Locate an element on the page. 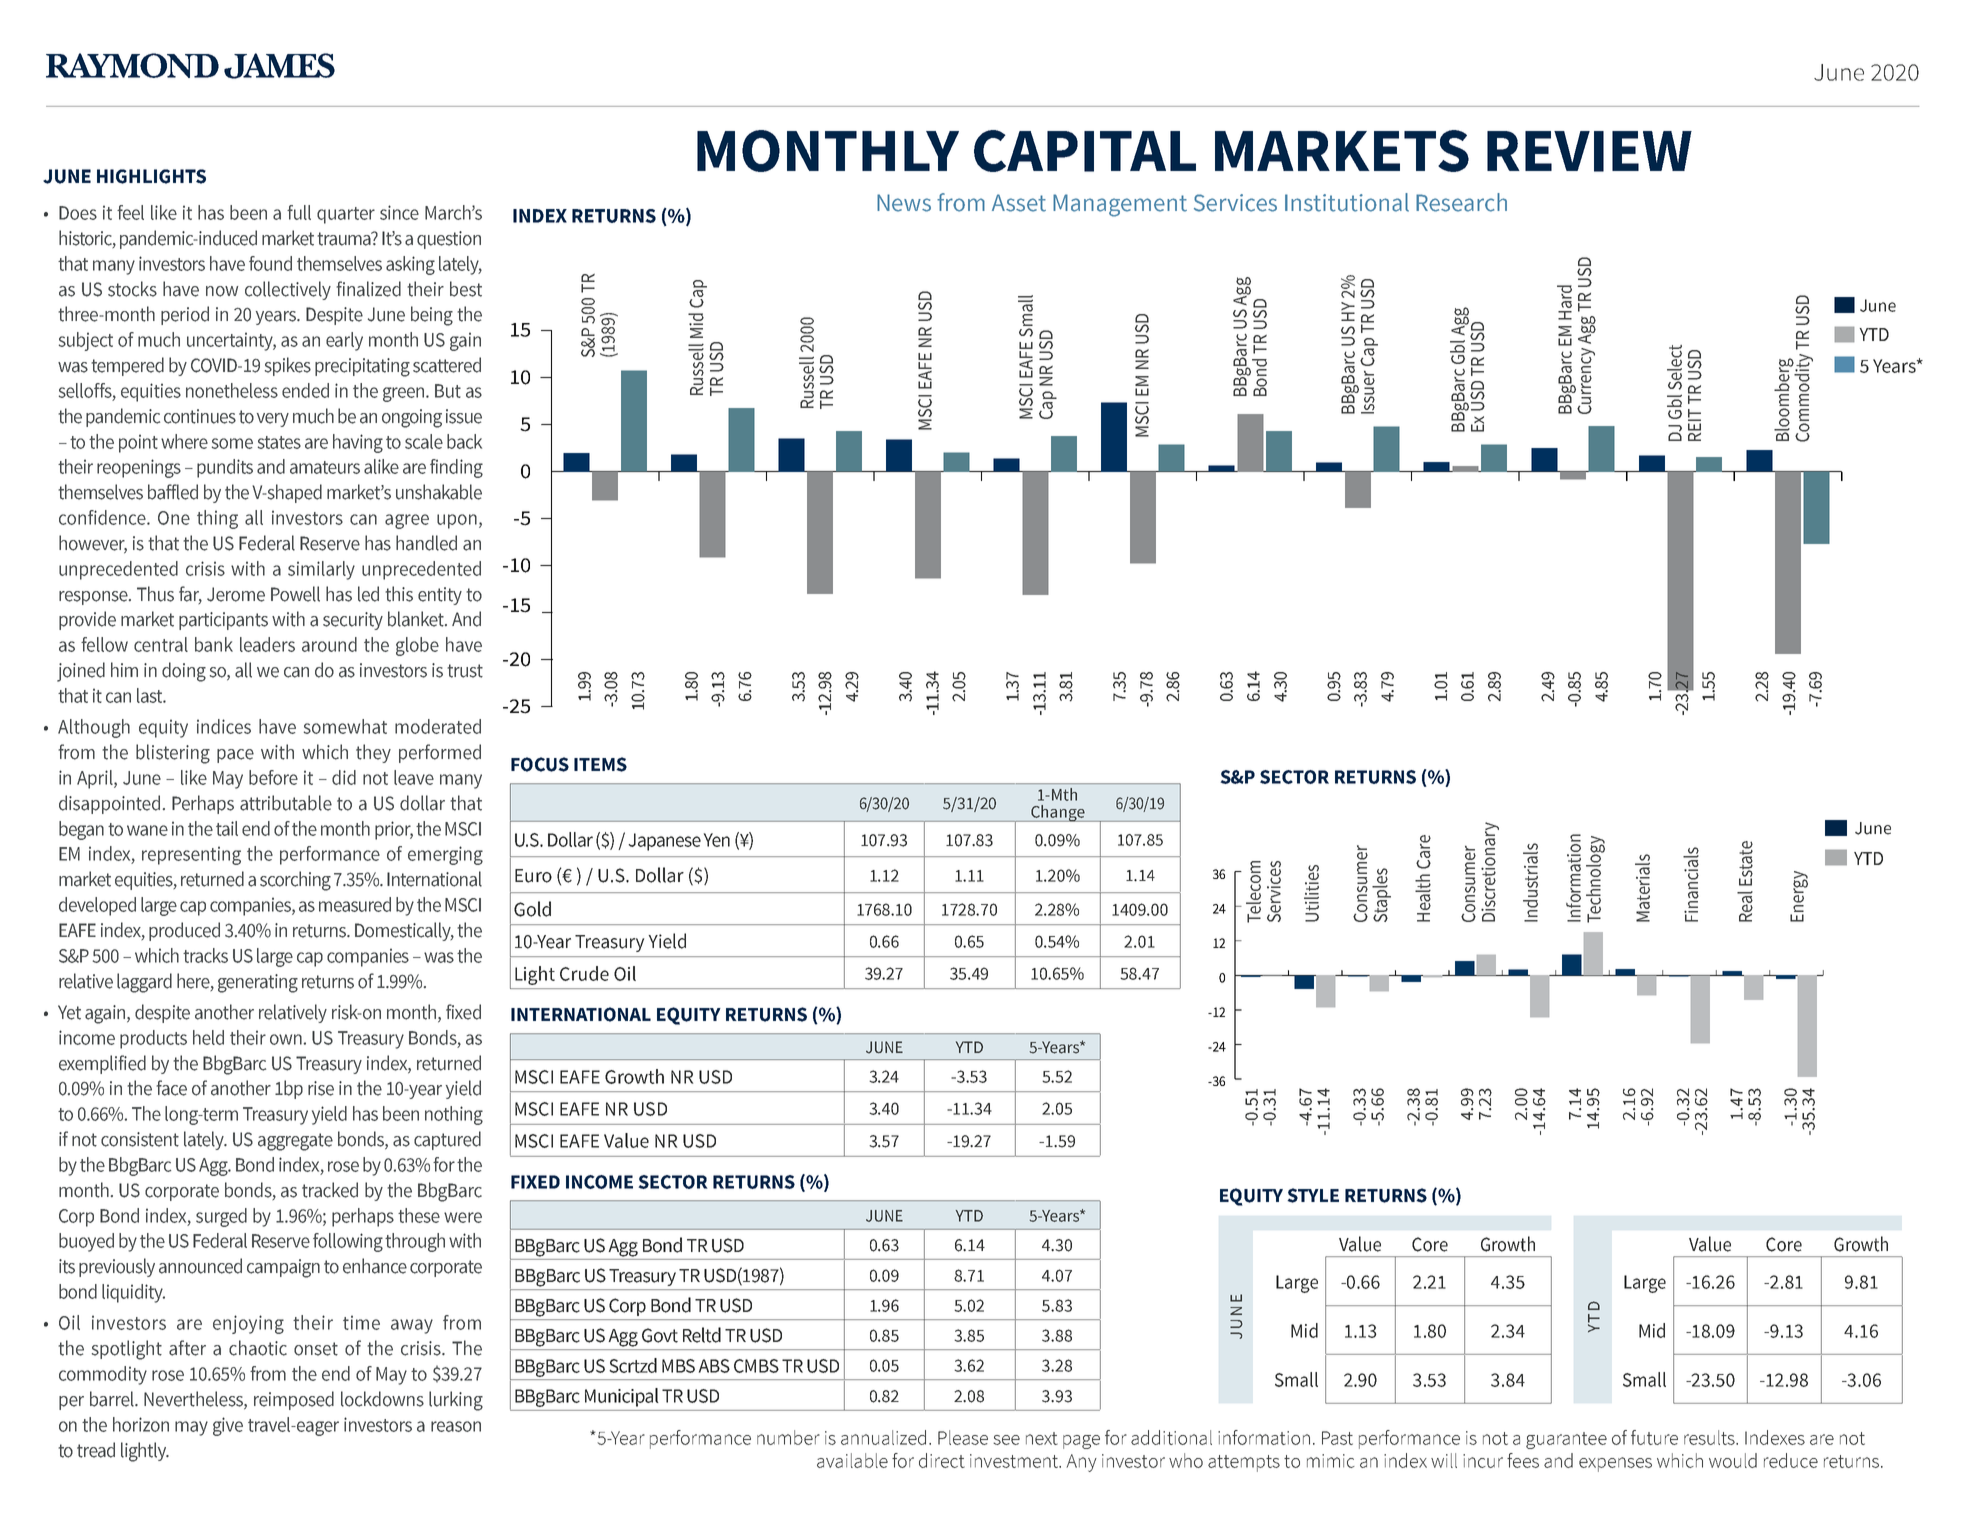  aggregate is located at coordinates (295, 1142).
